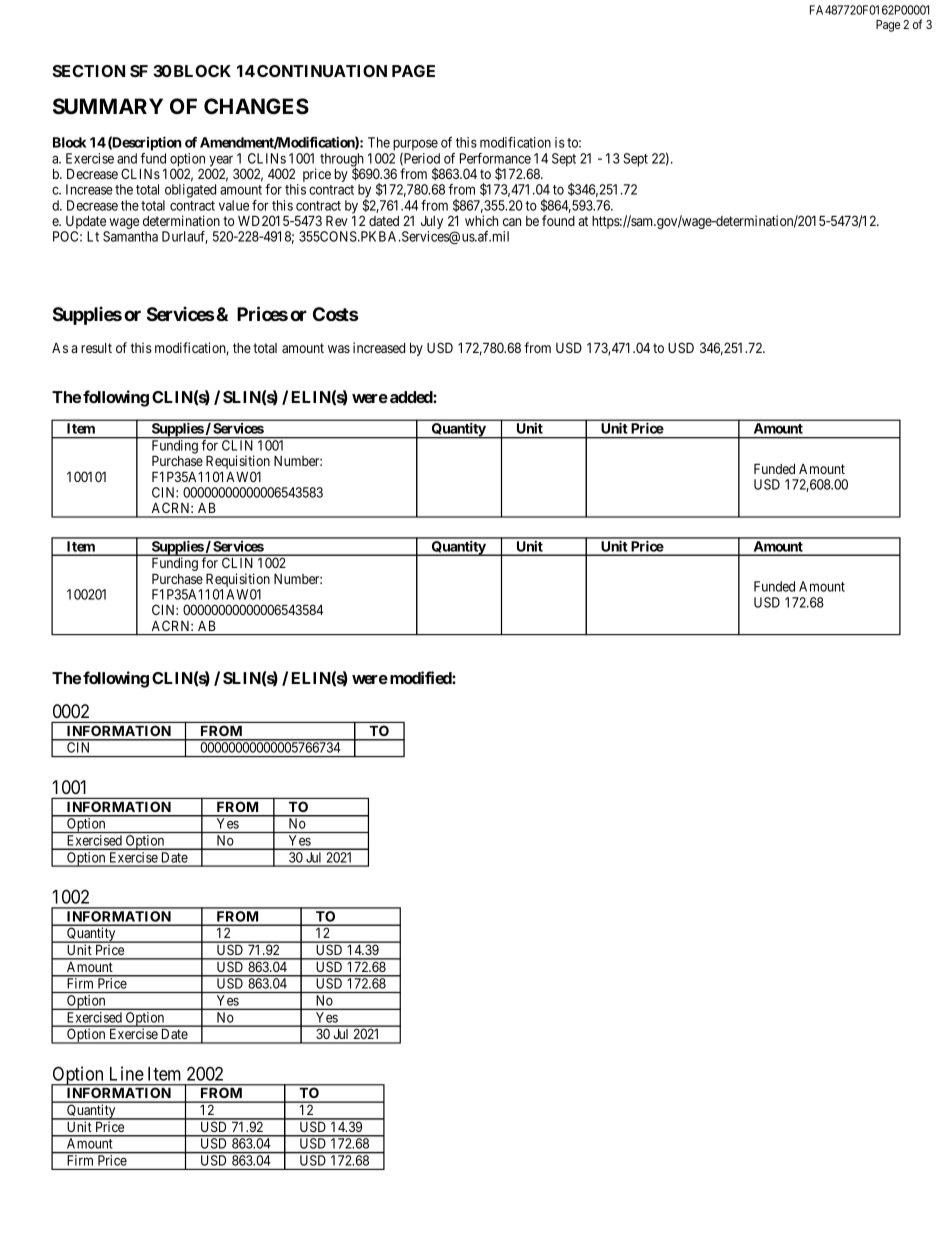  What do you see at coordinates (190, 191) in the document?
I see `obligated` at bounding box center [190, 191].
